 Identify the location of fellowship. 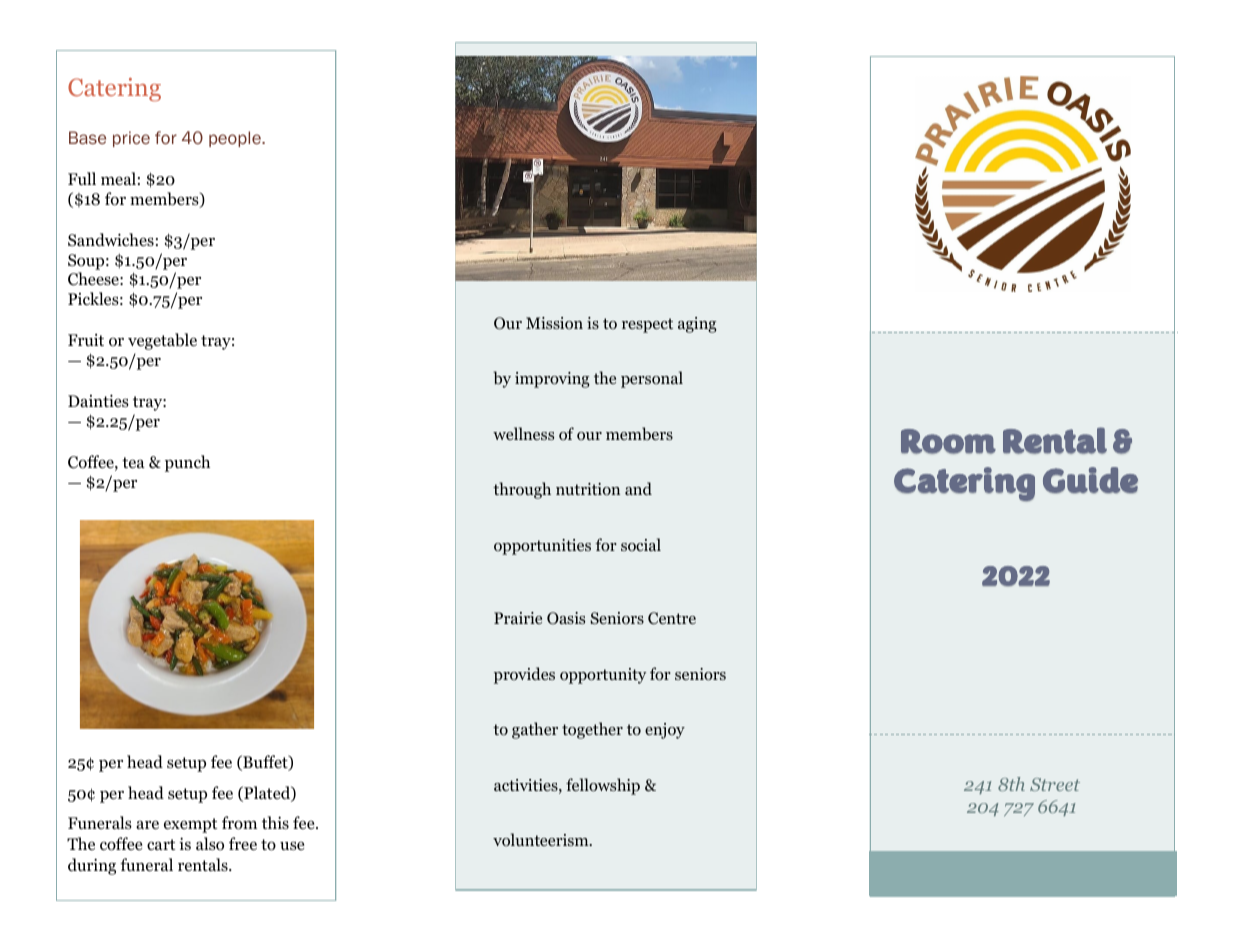
(603, 786).
